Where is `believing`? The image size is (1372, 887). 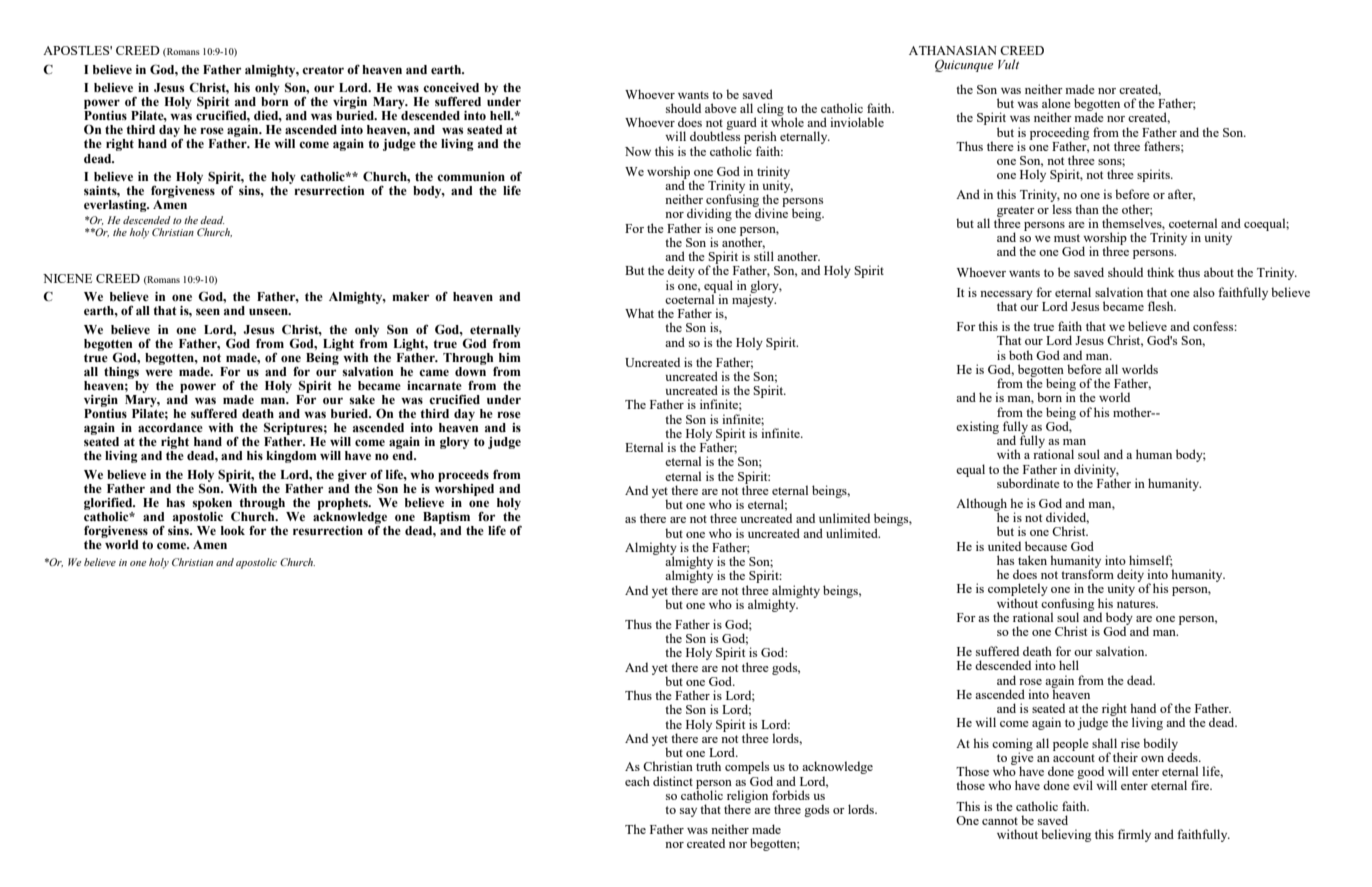 believing is located at coordinates (1066, 835).
